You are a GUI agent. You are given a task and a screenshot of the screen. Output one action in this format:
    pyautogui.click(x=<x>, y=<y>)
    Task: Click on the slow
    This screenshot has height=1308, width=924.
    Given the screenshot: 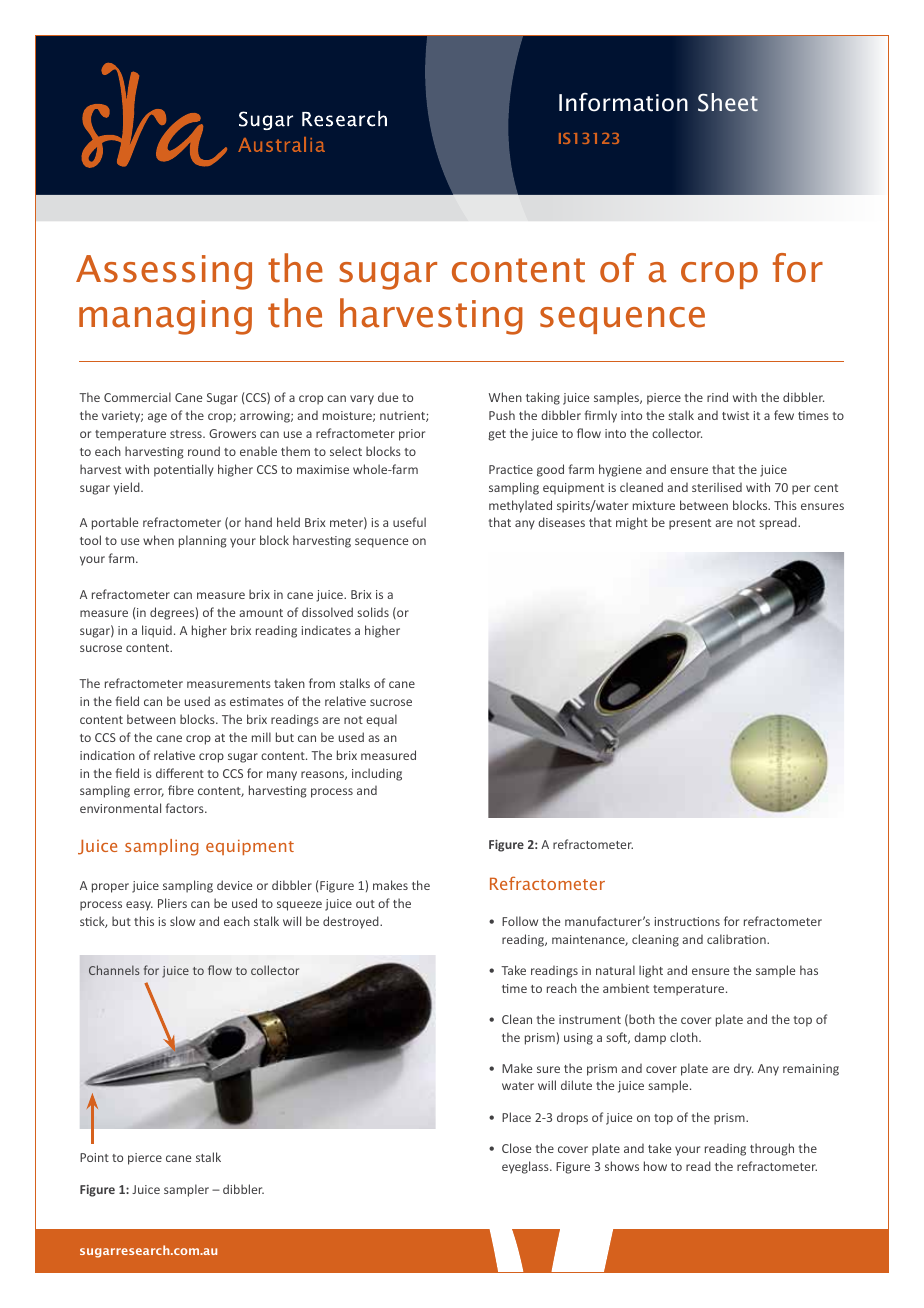 What is the action you would take?
    pyautogui.click(x=182, y=921)
